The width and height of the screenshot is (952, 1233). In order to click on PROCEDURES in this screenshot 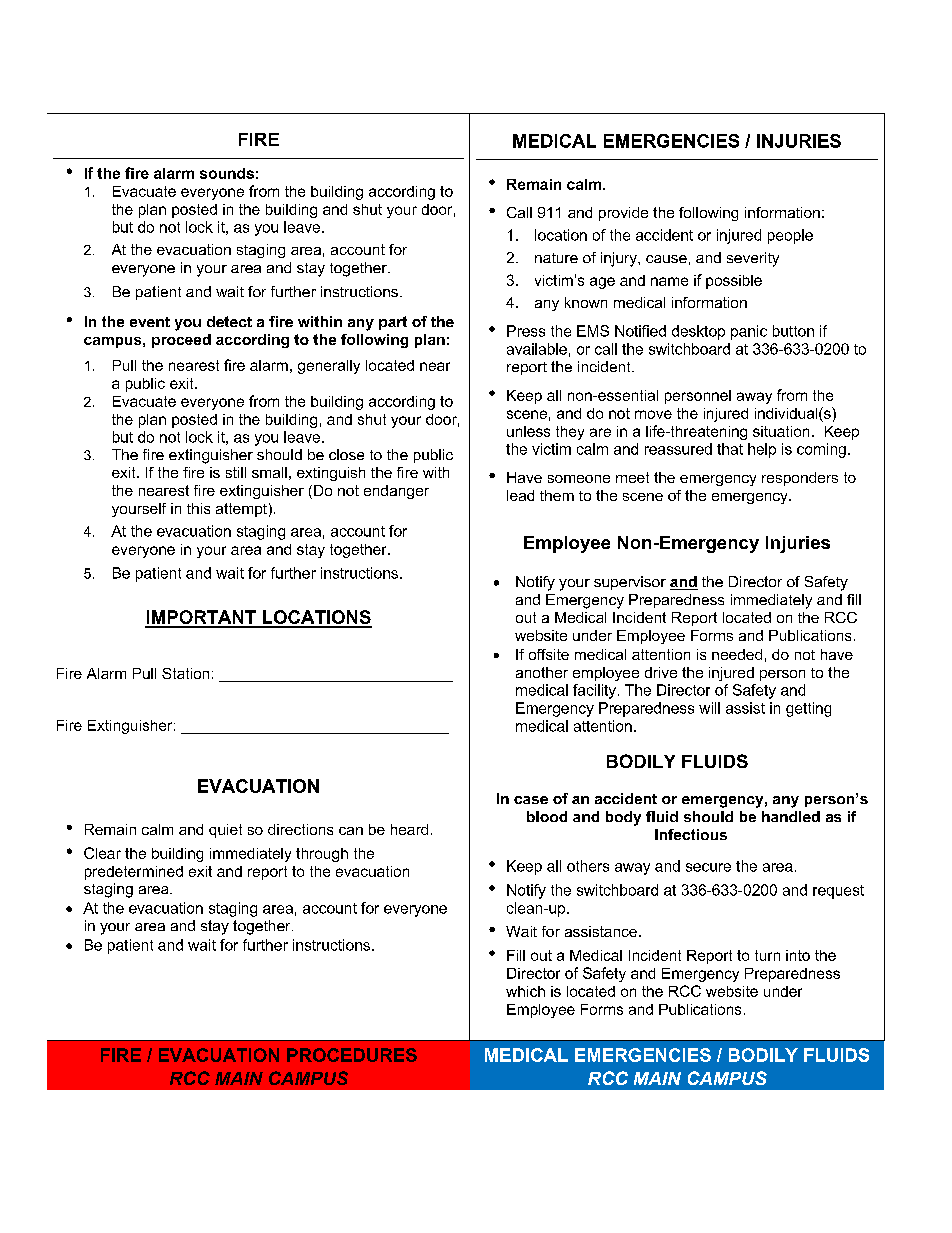, I will do `click(352, 1055)`.
